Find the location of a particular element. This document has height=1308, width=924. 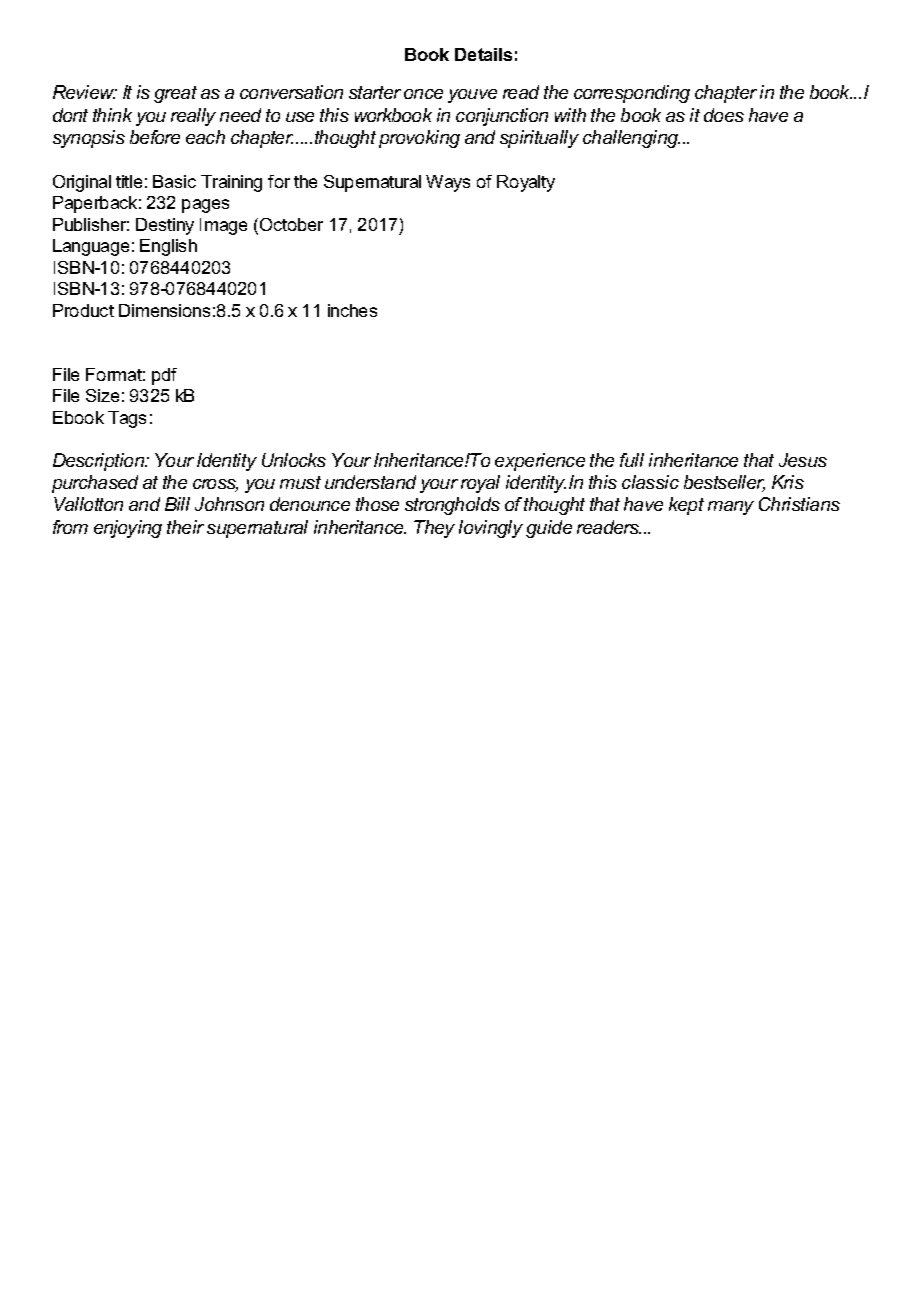

strongholds is located at coordinates (452, 506).
